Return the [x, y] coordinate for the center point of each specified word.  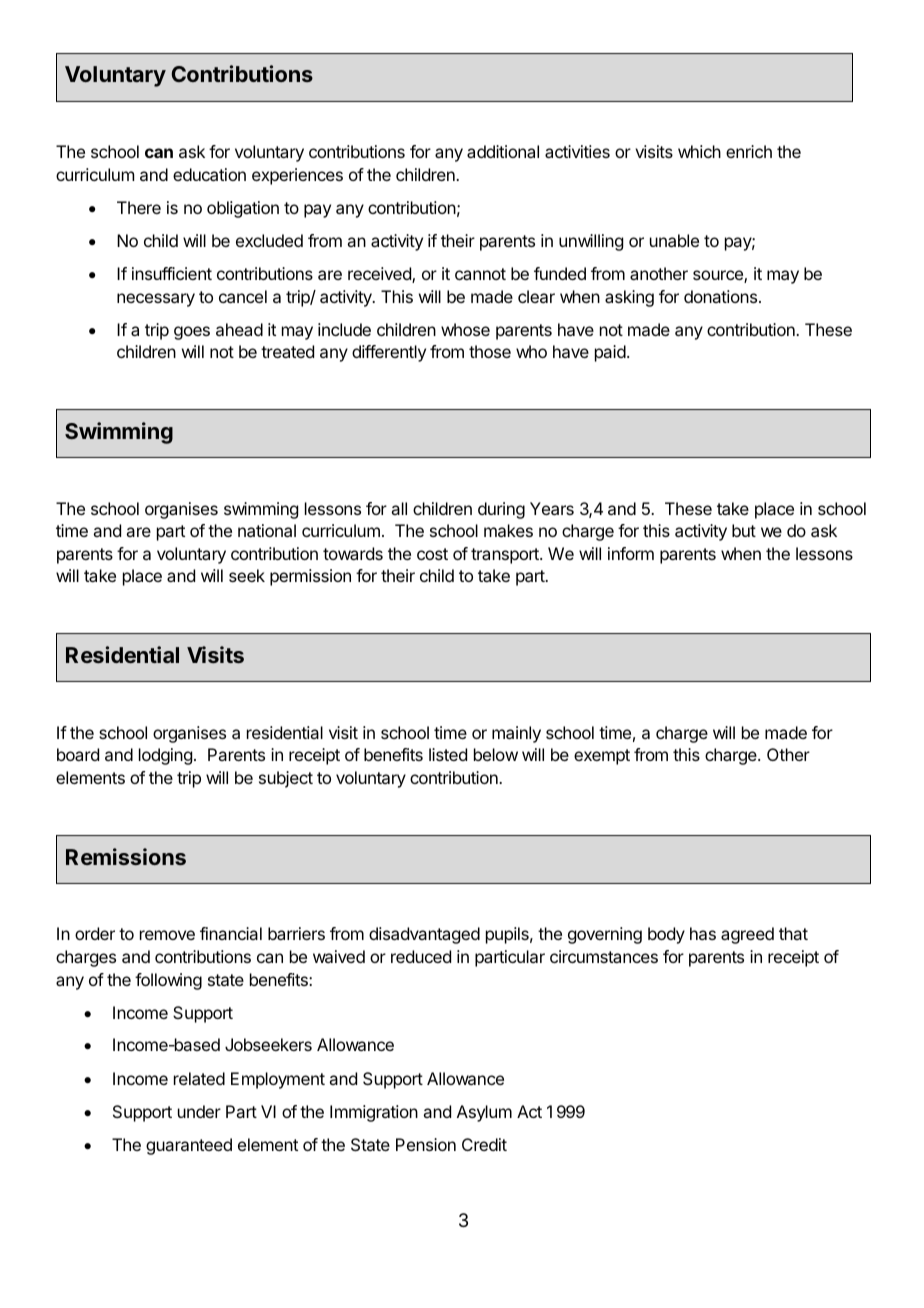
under [199, 1111]
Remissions [126, 856]
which [699, 151]
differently [389, 353]
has [703, 933]
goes [192, 333]
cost [432, 554]
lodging [165, 756]
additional [503, 151]
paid [610, 353]
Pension [426, 1144]
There [139, 207]
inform [631, 553]
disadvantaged [424, 935]
